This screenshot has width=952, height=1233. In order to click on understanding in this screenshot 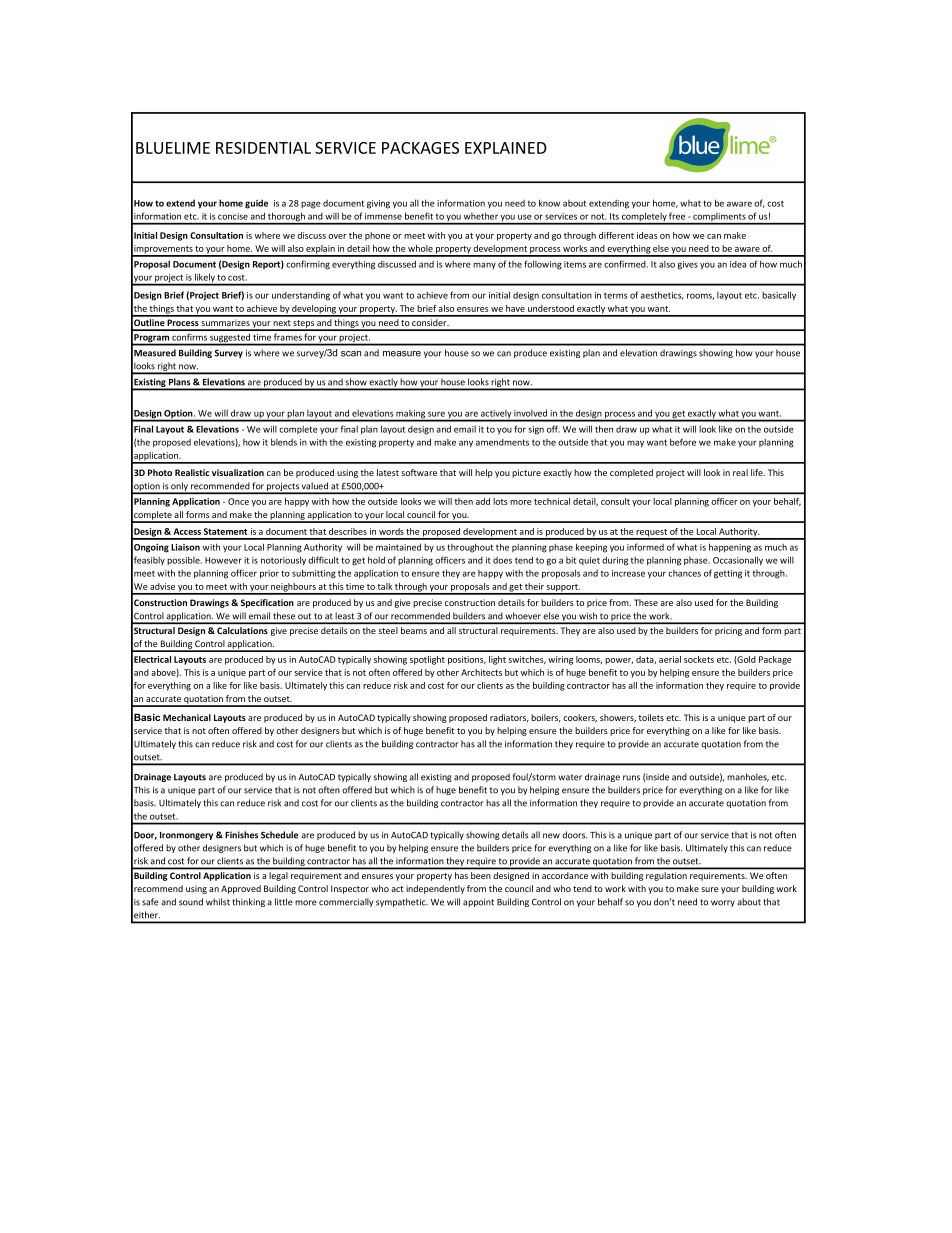, I will do `click(301, 296)`.
